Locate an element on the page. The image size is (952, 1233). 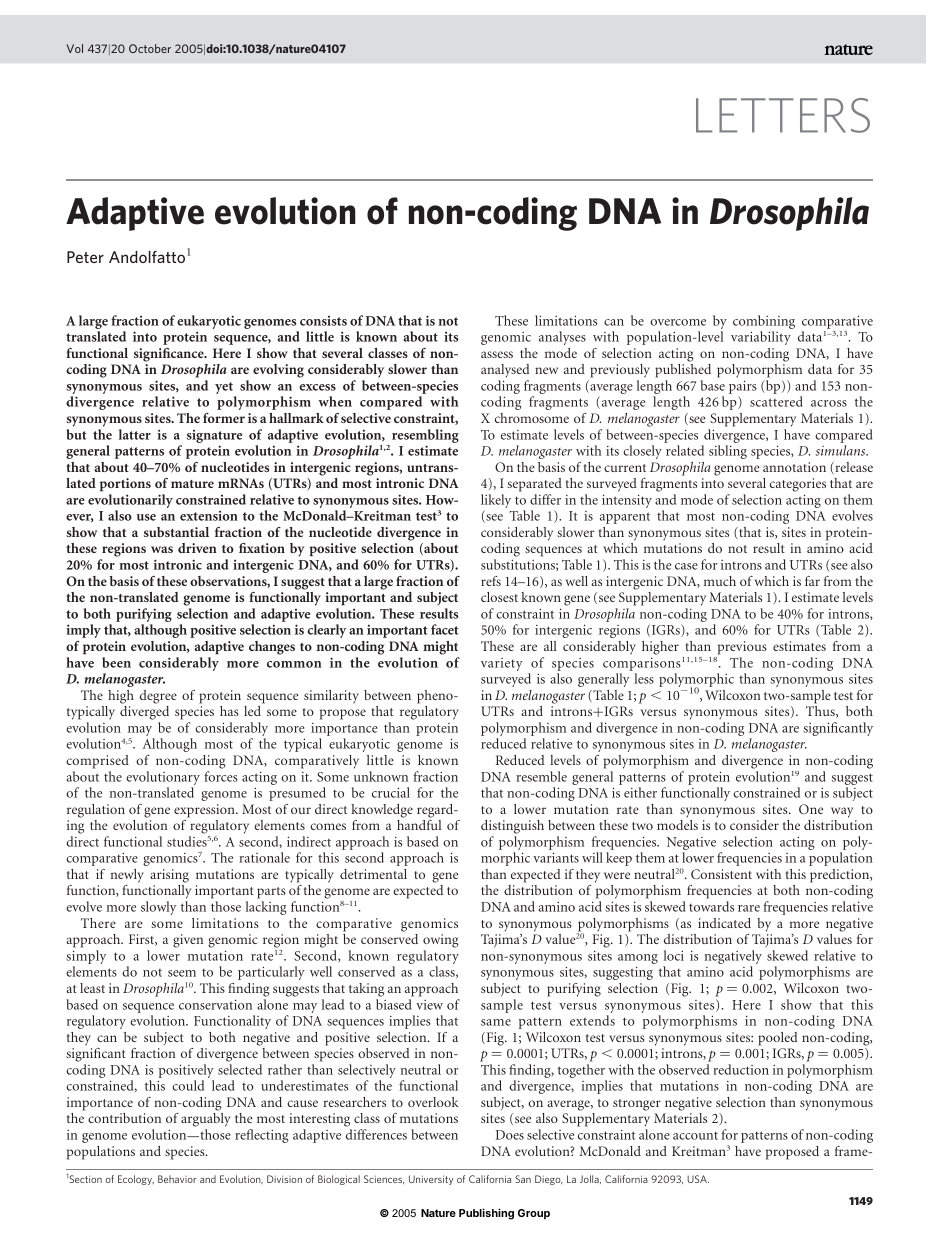
consists is located at coordinates (323, 321).
